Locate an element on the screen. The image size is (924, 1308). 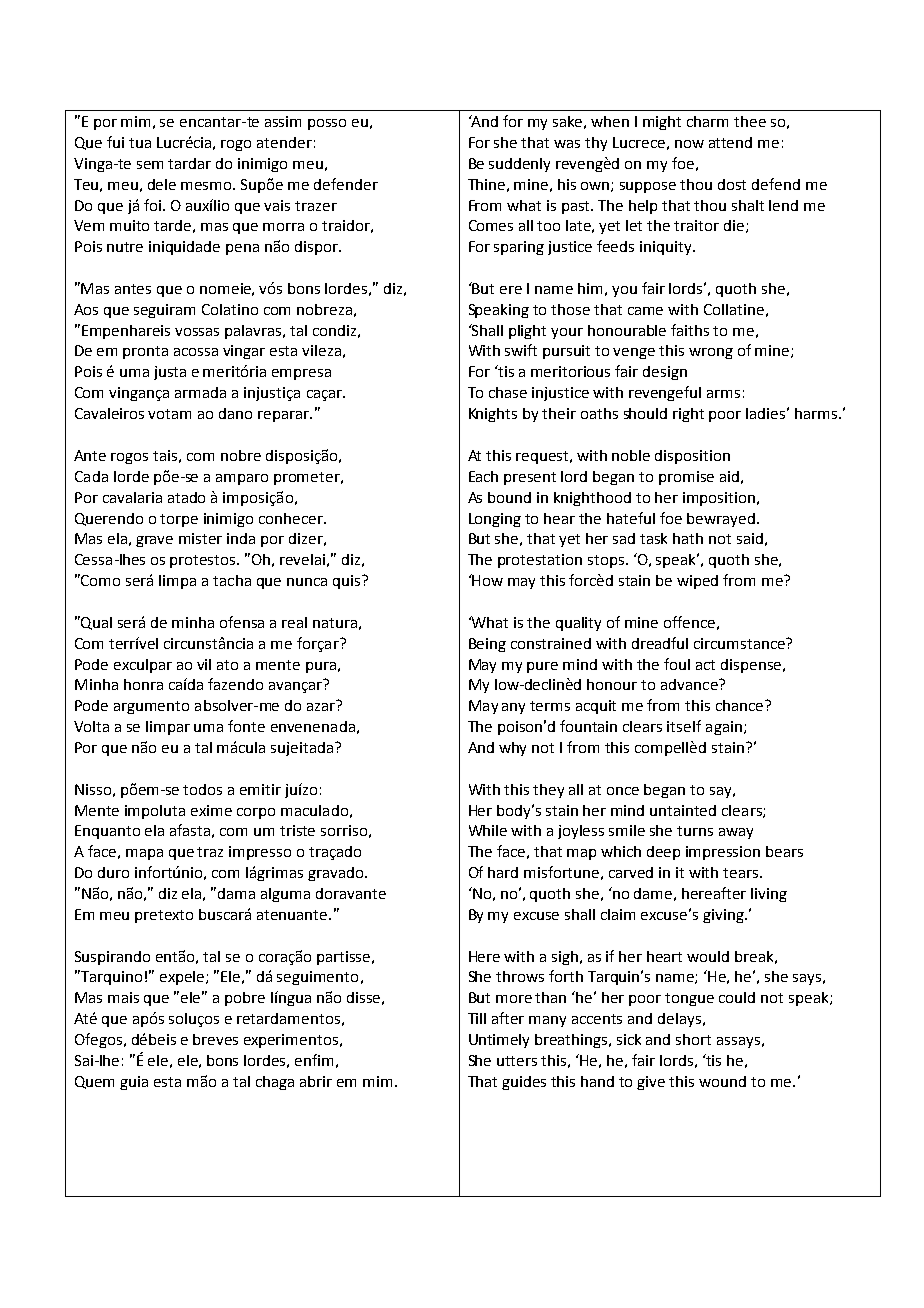
suddenly is located at coordinates (519, 165).
